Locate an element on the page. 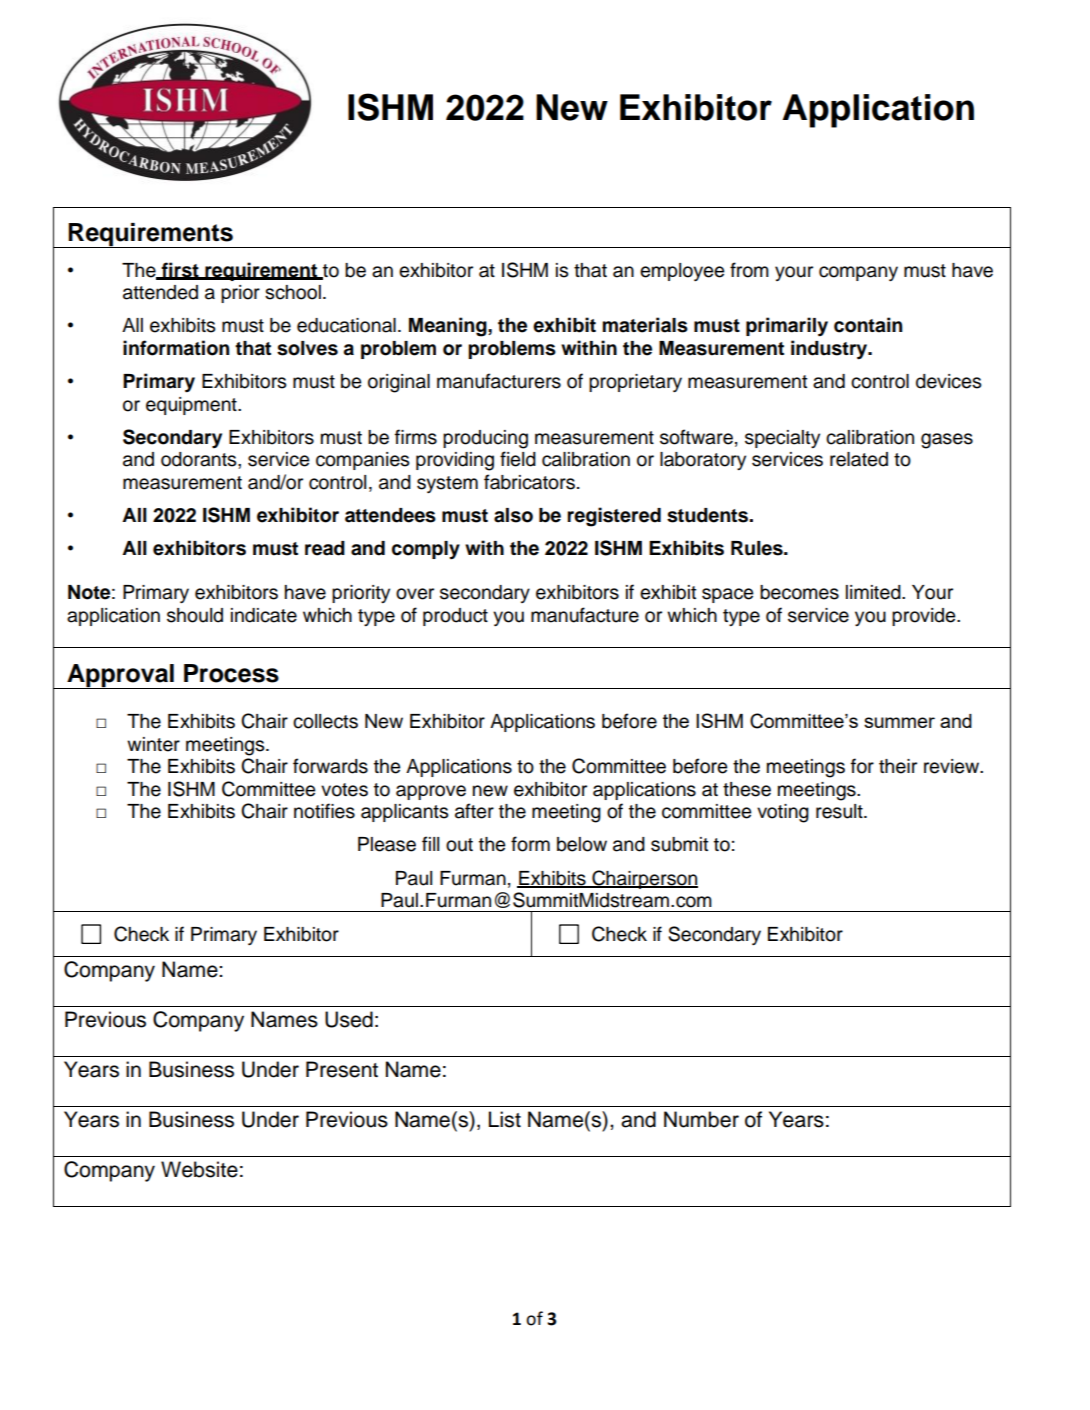 Image resolution: width=1090 pixels, height=1410 pixels. List is located at coordinates (505, 1119).
